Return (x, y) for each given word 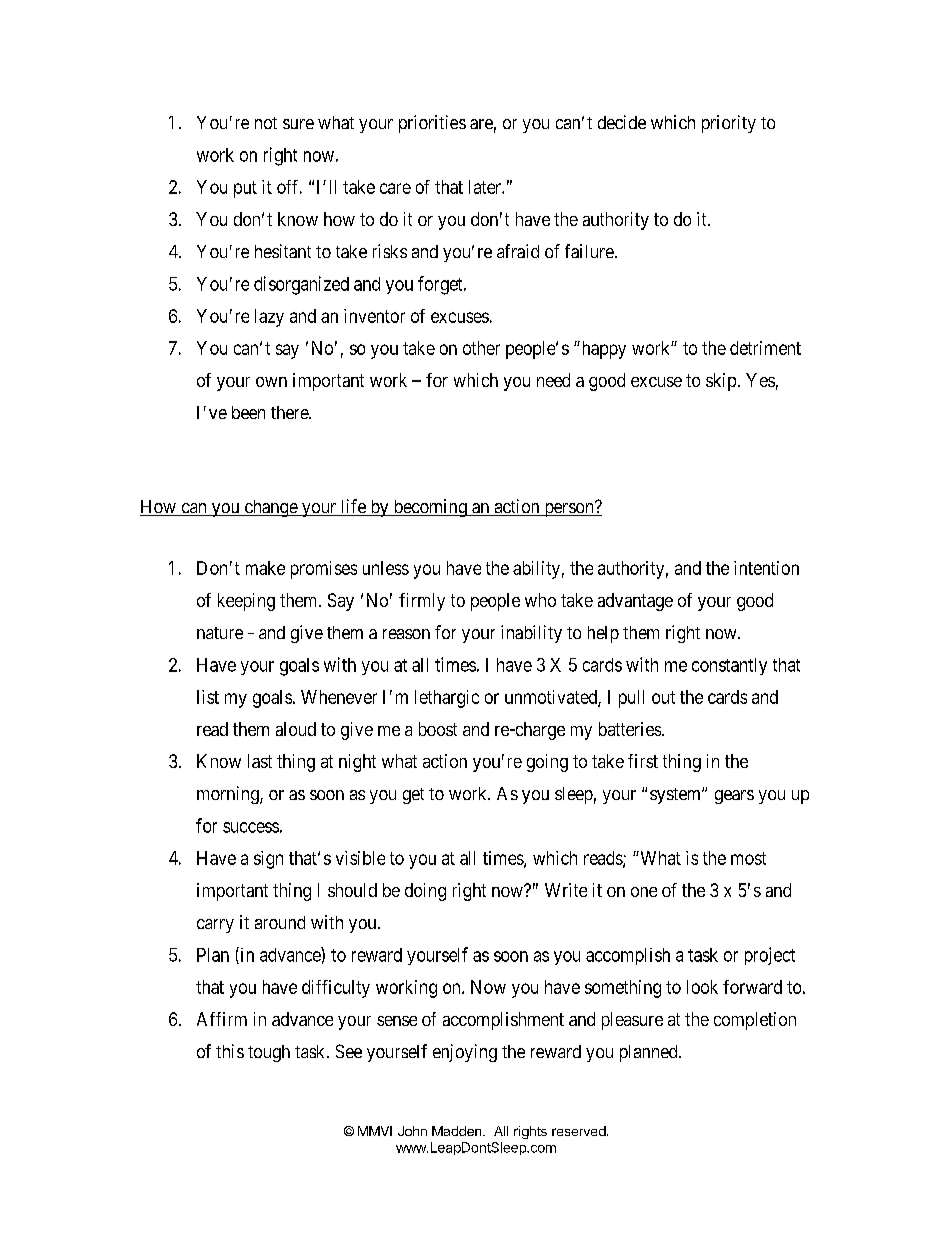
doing (425, 892)
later (486, 187)
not (266, 123)
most (748, 858)
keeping (246, 602)
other (481, 348)
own (271, 382)
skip (721, 382)
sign (268, 860)
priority (729, 124)
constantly (729, 666)
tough (269, 1053)
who (540, 600)
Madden (458, 1131)
